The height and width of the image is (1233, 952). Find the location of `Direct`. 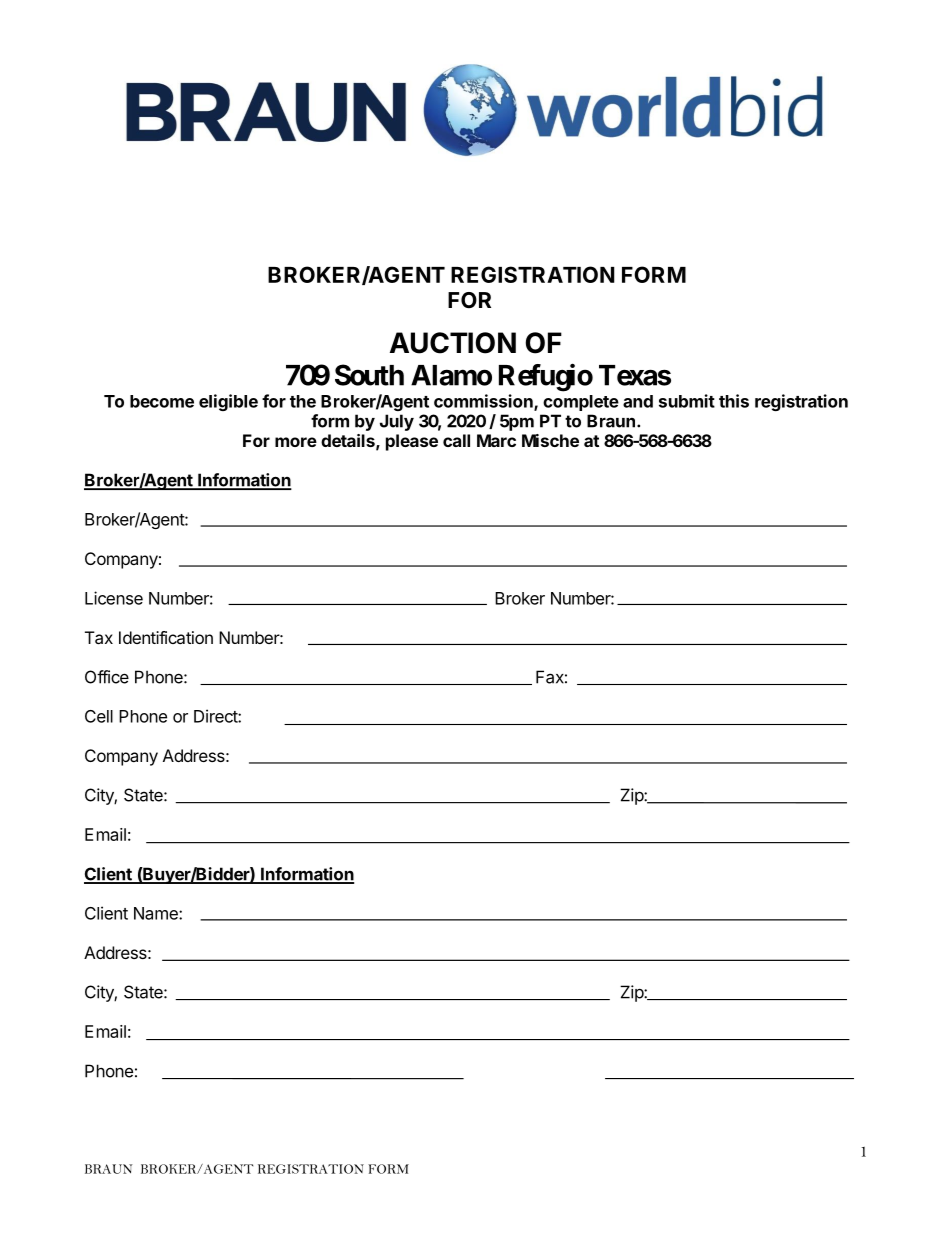

Direct is located at coordinates (216, 716).
